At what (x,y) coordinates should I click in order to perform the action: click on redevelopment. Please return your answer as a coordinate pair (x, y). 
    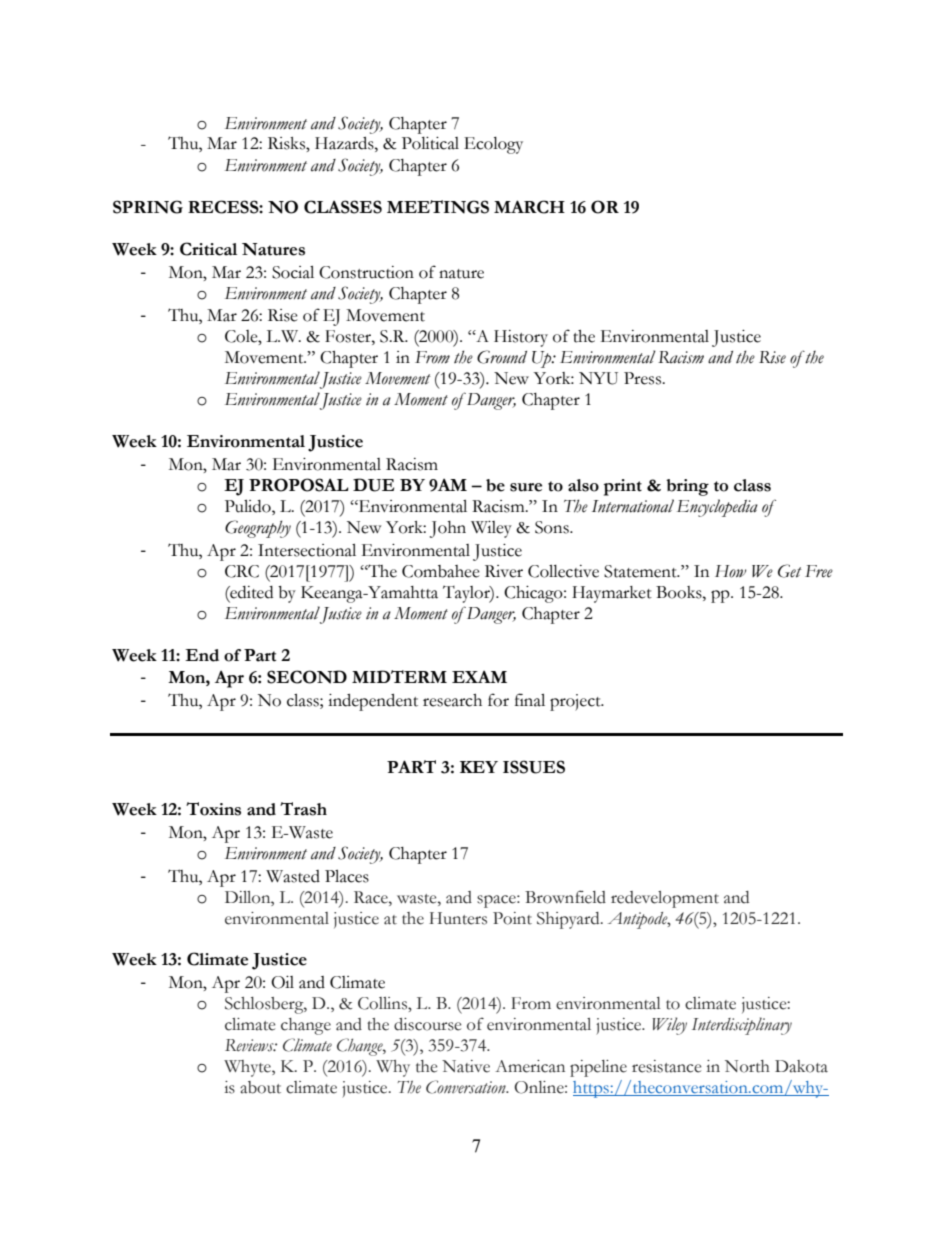
    Looking at the image, I should click on (665, 899).
